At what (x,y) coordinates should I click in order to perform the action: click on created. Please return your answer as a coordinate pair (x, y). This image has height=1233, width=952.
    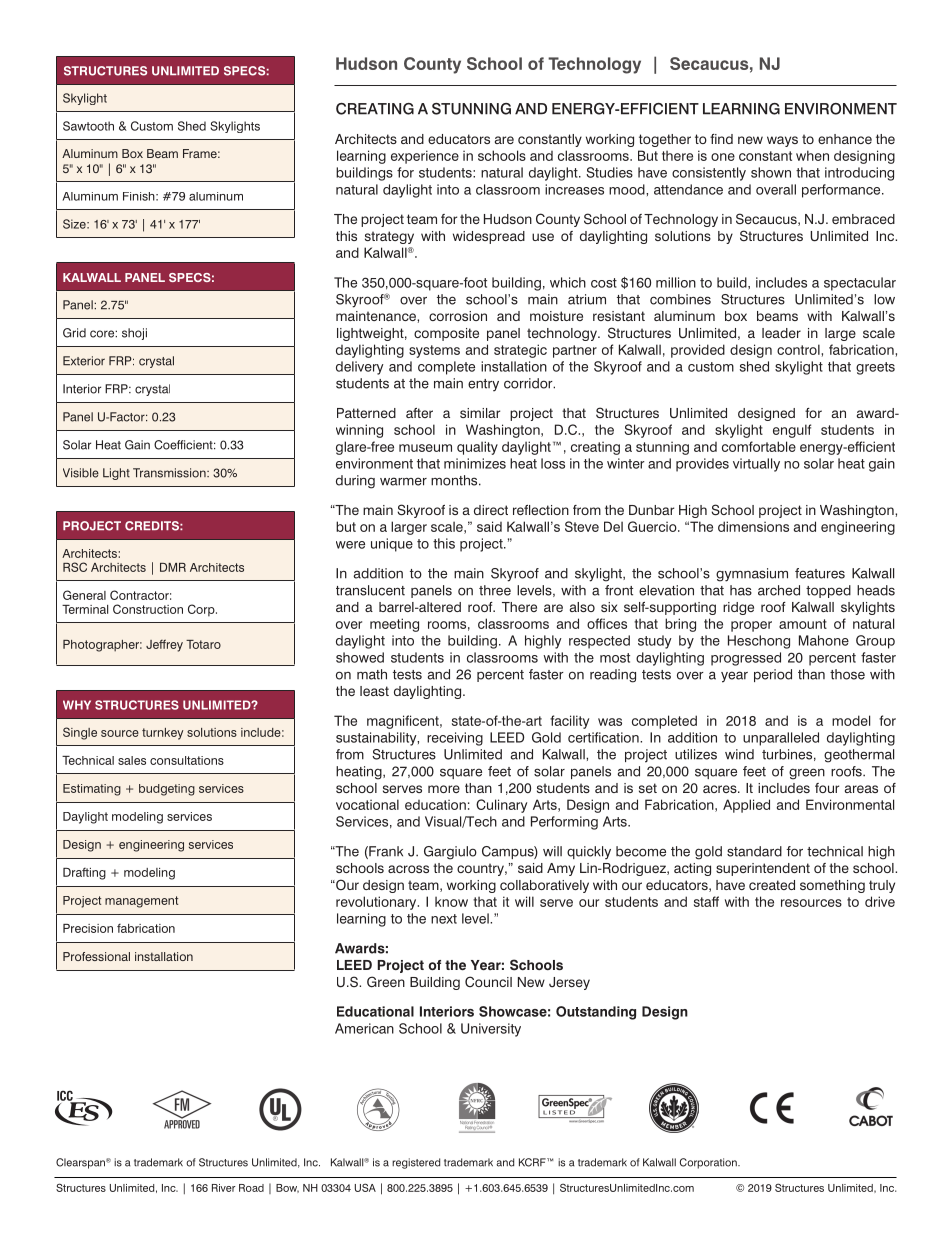
    Looking at the image, I should click on (772, 885).
